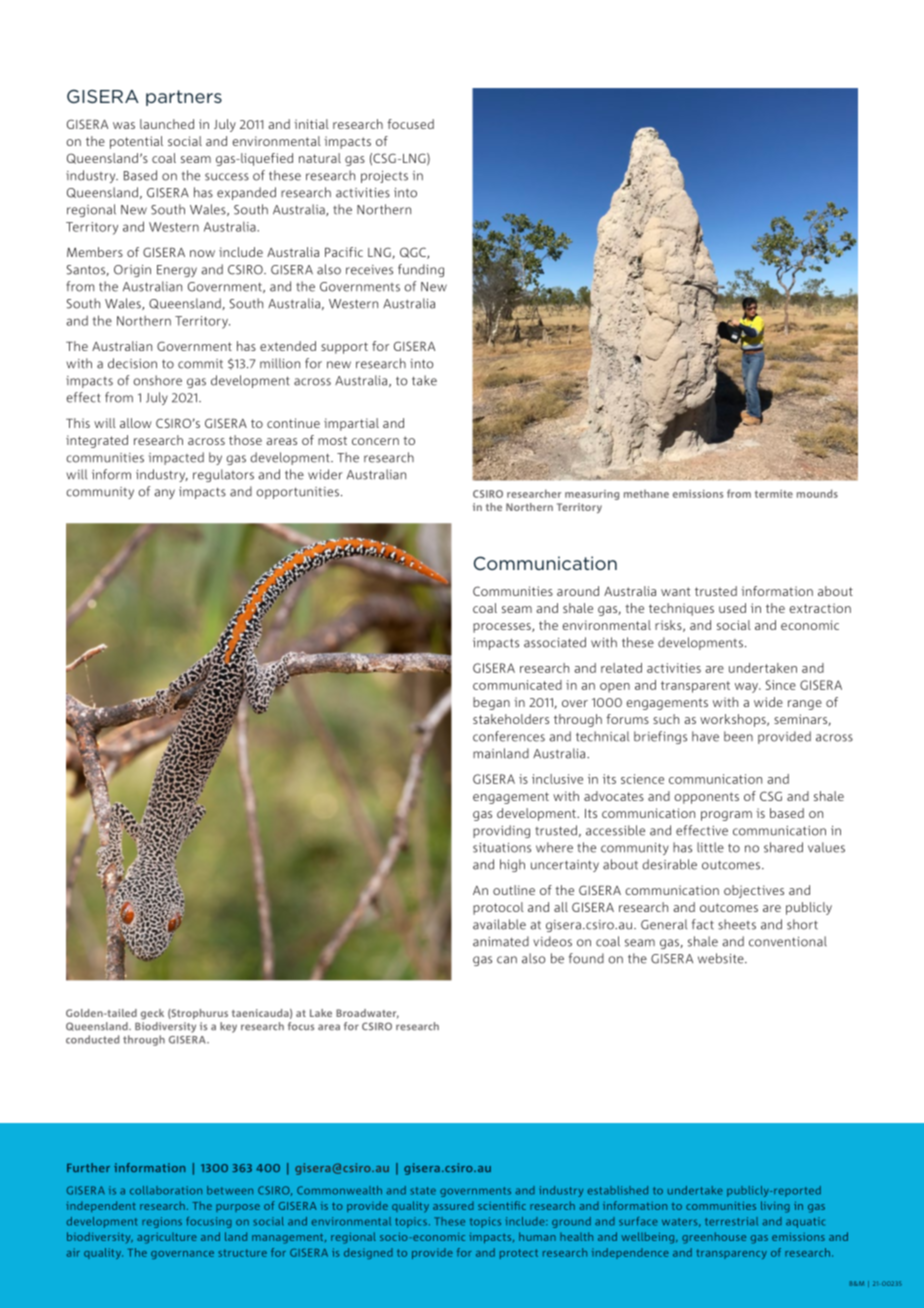 This page has width=924, height=1308. Describe the element at coordinates (817, 493) in the page. I see `mounds` at that location.
